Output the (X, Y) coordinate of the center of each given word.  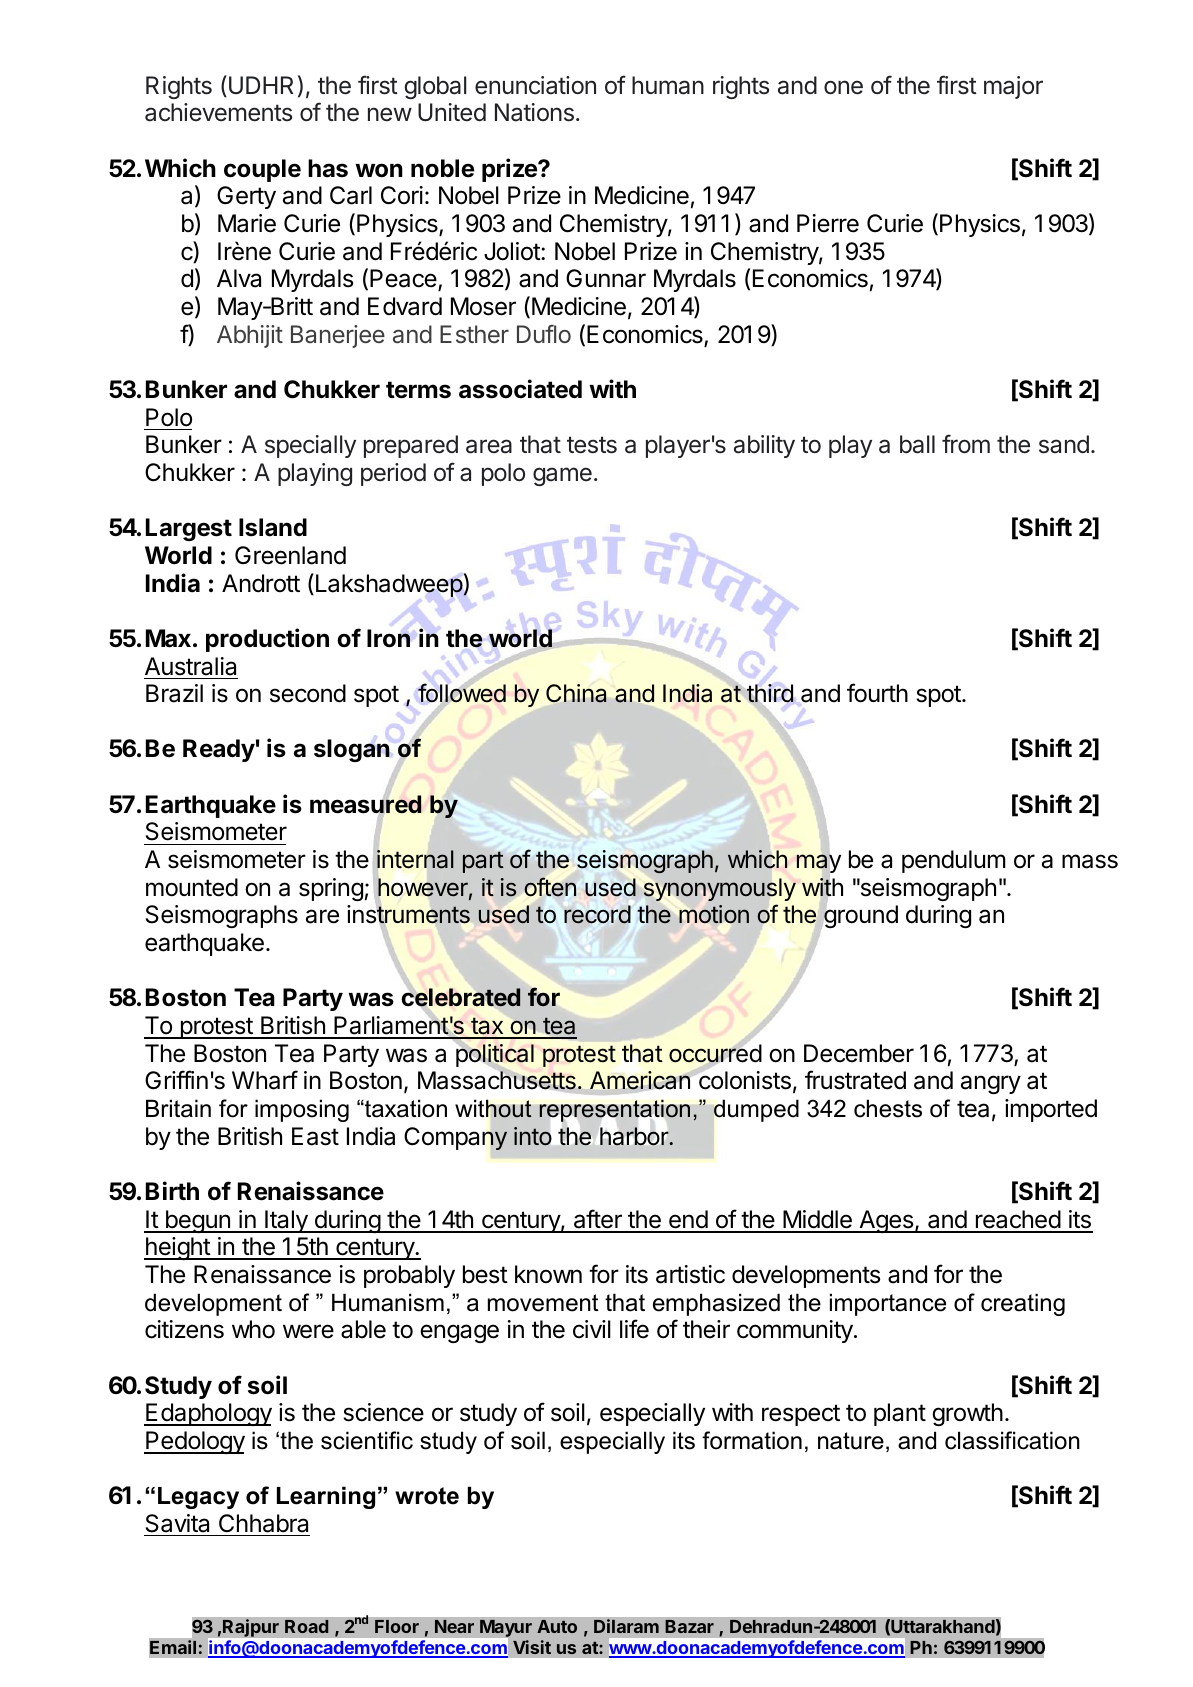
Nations (534, 112)
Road (306, 1626)
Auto (557, 1626)
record (597, 914)
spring (331, 889)
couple (262, 170)
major (1013, 87)
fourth (877, 693)
